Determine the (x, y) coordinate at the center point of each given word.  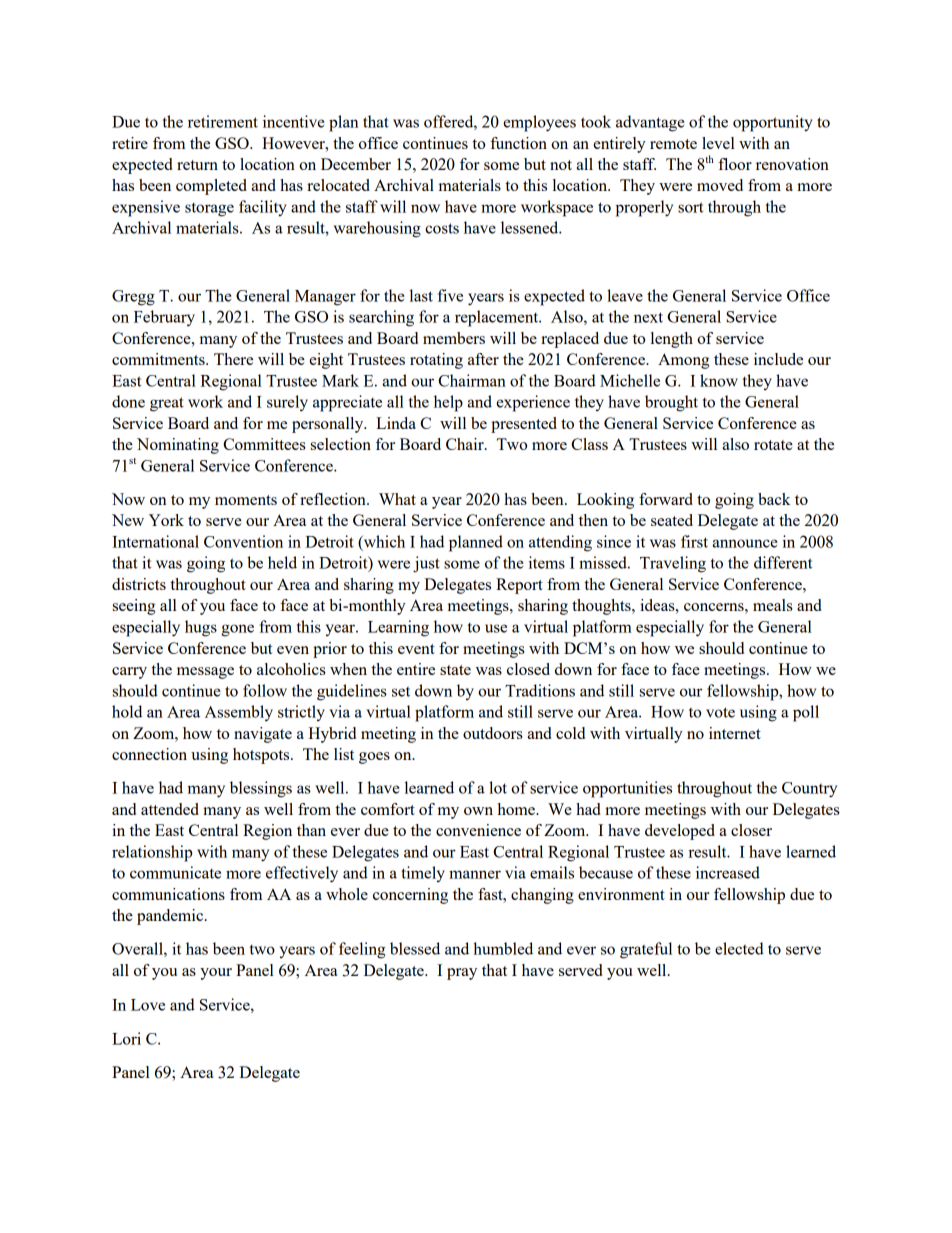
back (774, 499)
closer (751, 830)
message (205, 673)
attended (170, 809)
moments (246, 500)
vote (720, 712)
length (672, 340)
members (454, 338)
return (197, 165)
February (164, 318)
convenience (478, 830)
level (718, 143)
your (216, 974)
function (518, 143)
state (455, 670)
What (397, 499)
